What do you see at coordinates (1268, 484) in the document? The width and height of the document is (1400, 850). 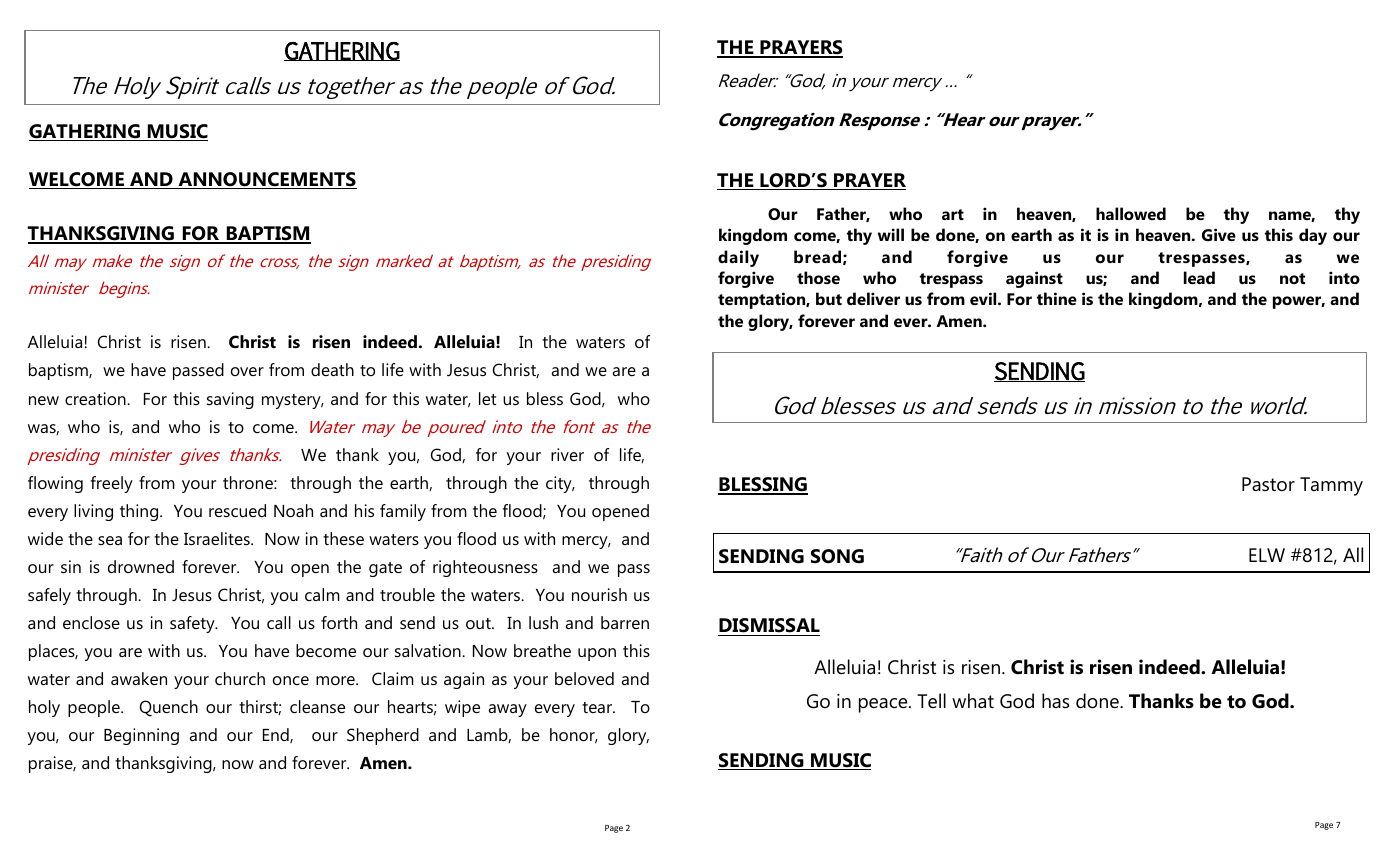 I see `Pastor` at bounding box center [1268, 484].
